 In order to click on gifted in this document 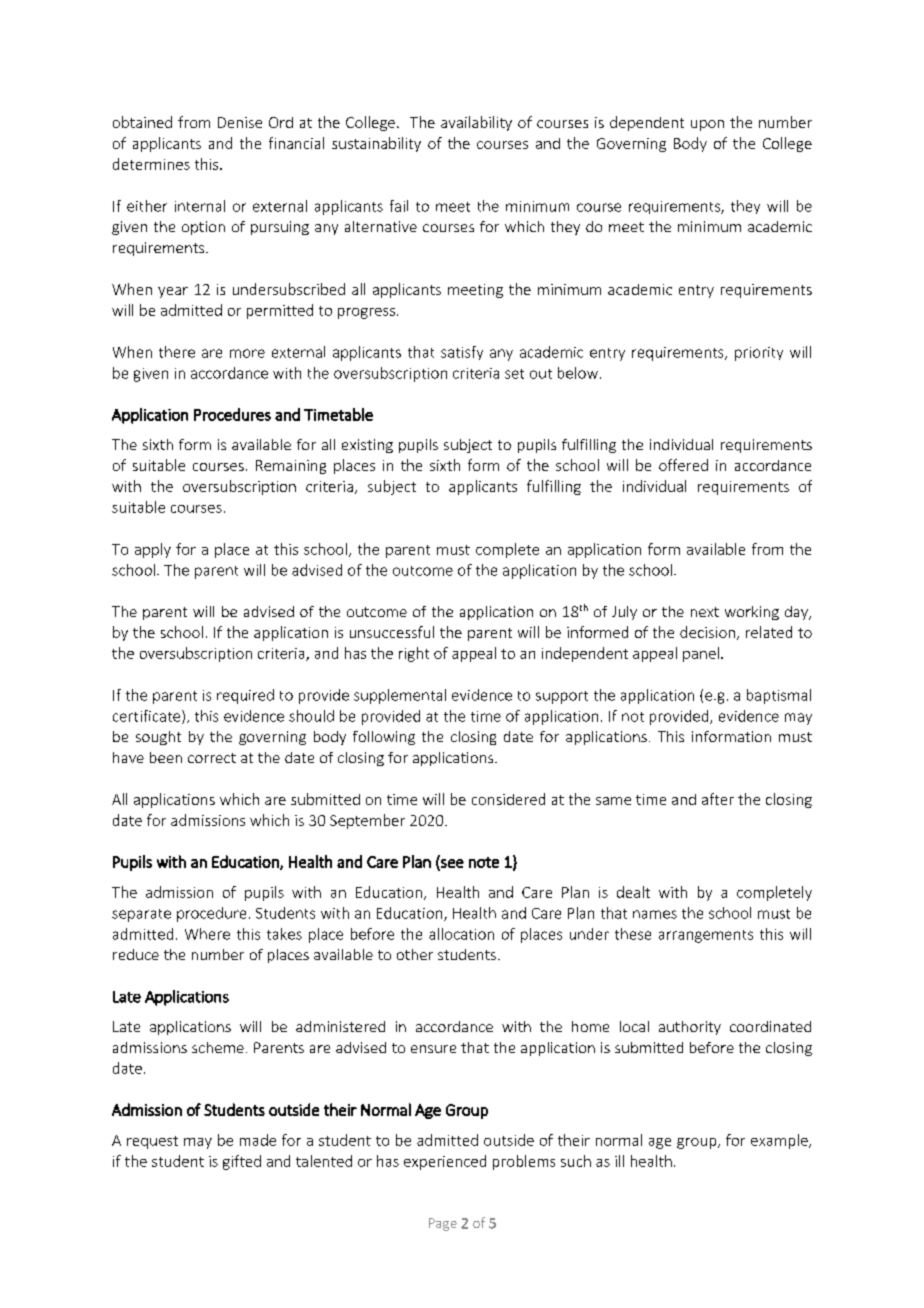, I will do `click(242, 1162)`.
